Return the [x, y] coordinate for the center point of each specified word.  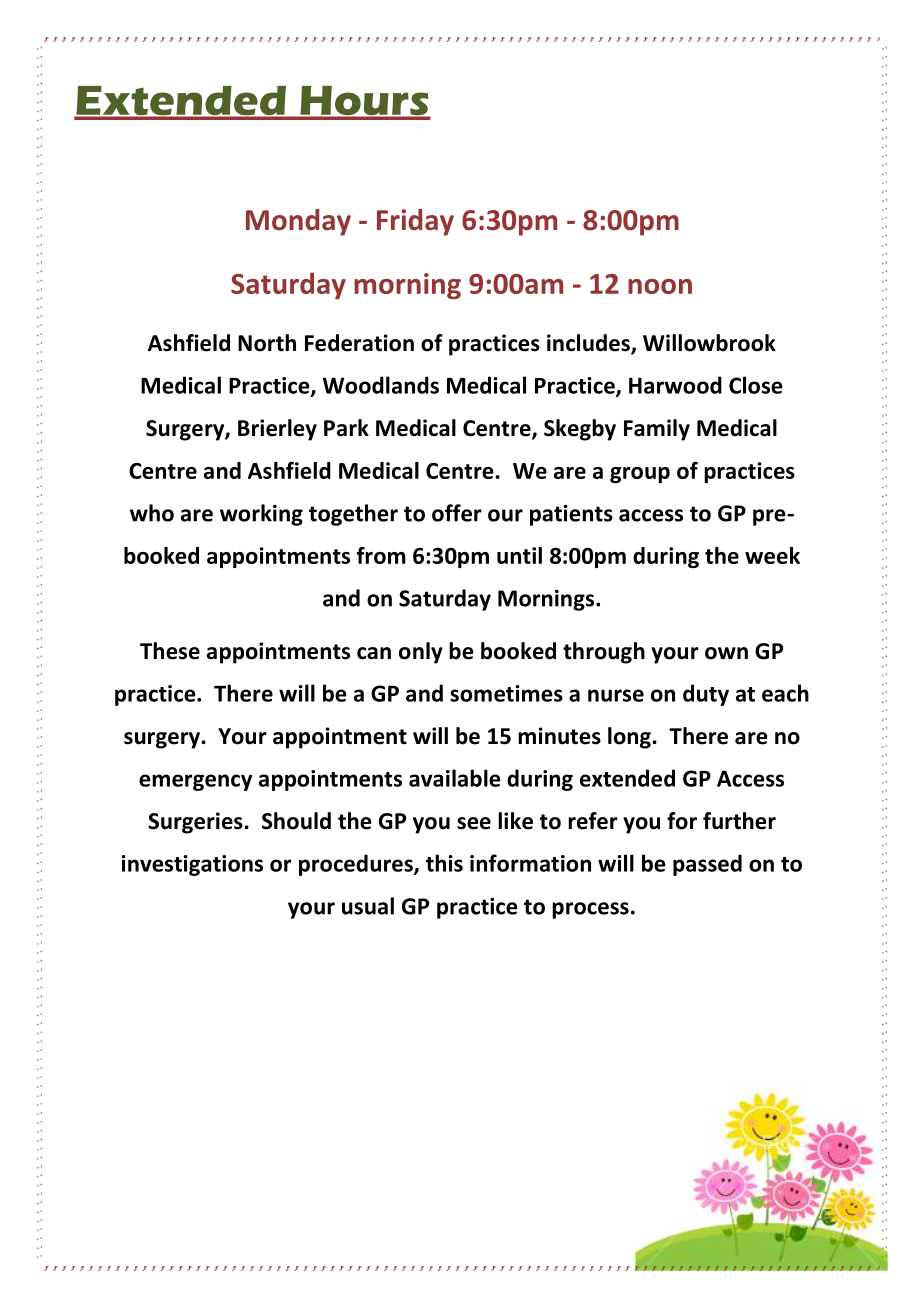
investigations [192, 865]
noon [660, 286]
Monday [298, 222]
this [444, 863]
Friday [415, 222]
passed [707, 865]
